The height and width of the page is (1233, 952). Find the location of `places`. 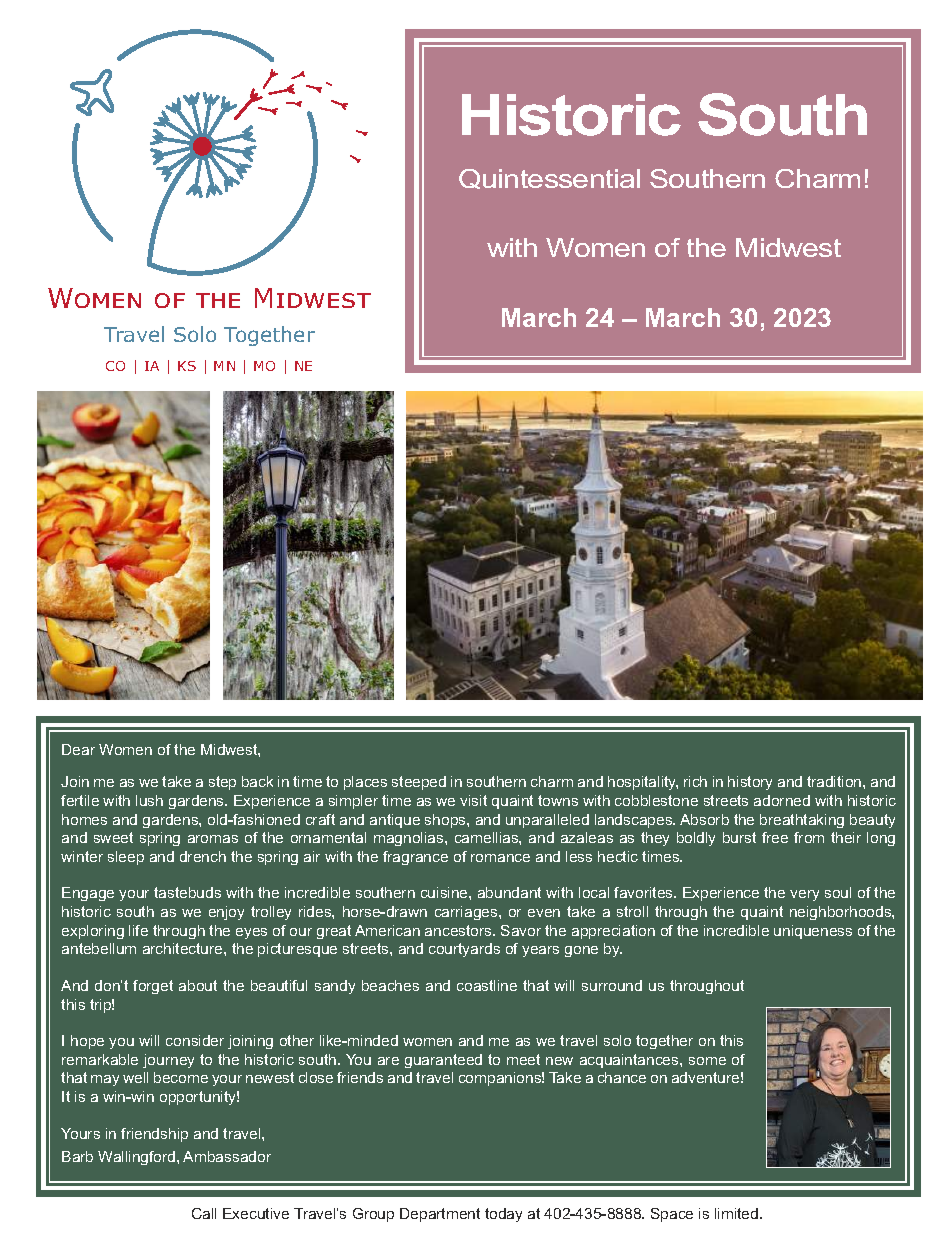

places is located at coordinates (365, 783).
